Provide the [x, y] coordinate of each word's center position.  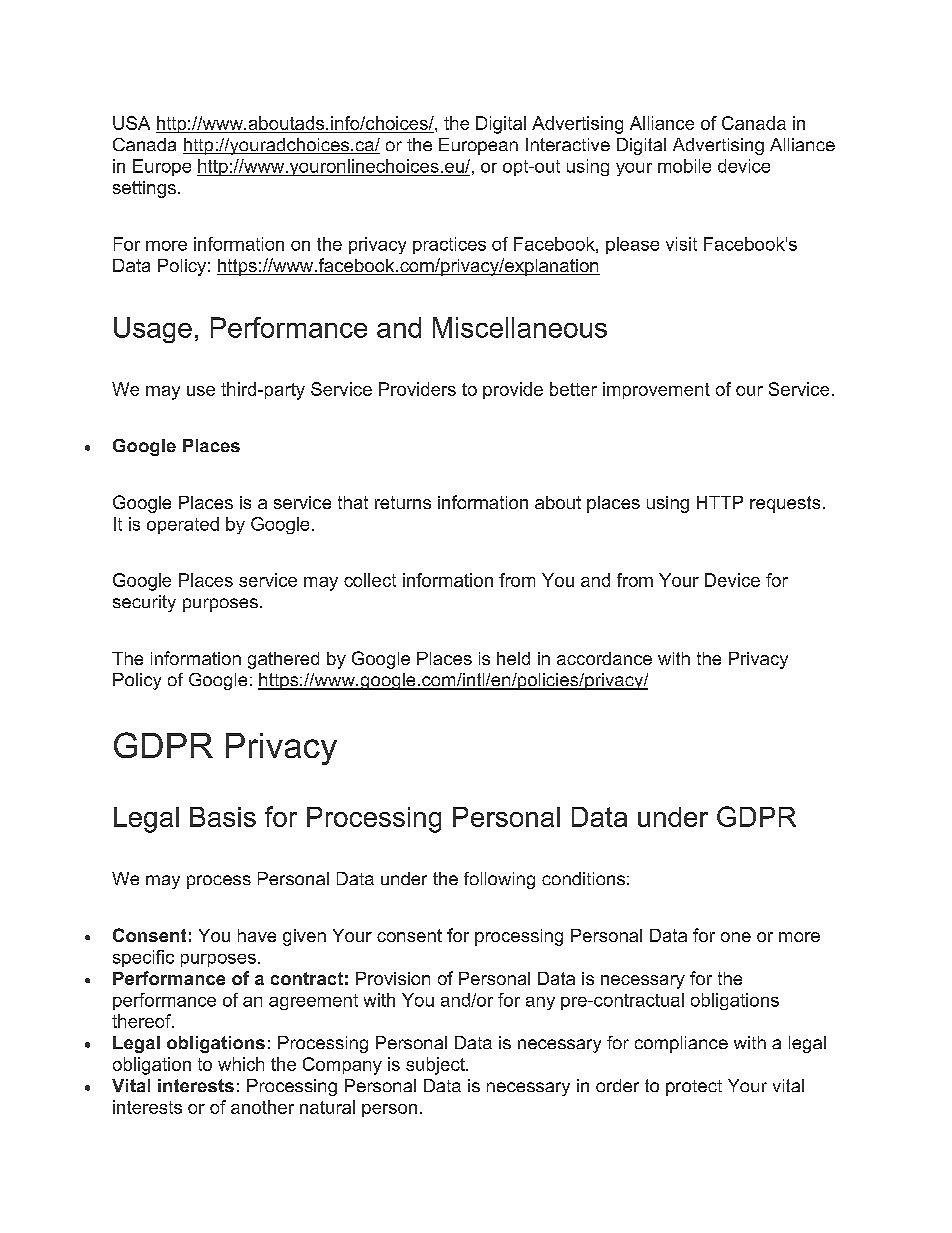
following [499, 880]
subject [436, 1066]
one [736, 937]
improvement [656, 390]
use [201, 391]
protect [694, 1088]
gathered [283, 660]
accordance [604, 658]
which [241, 1064]
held [513, 658]
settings [144, 189]
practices [449, 245]
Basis [223, 817]
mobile [684, 166]
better [573, 389]
